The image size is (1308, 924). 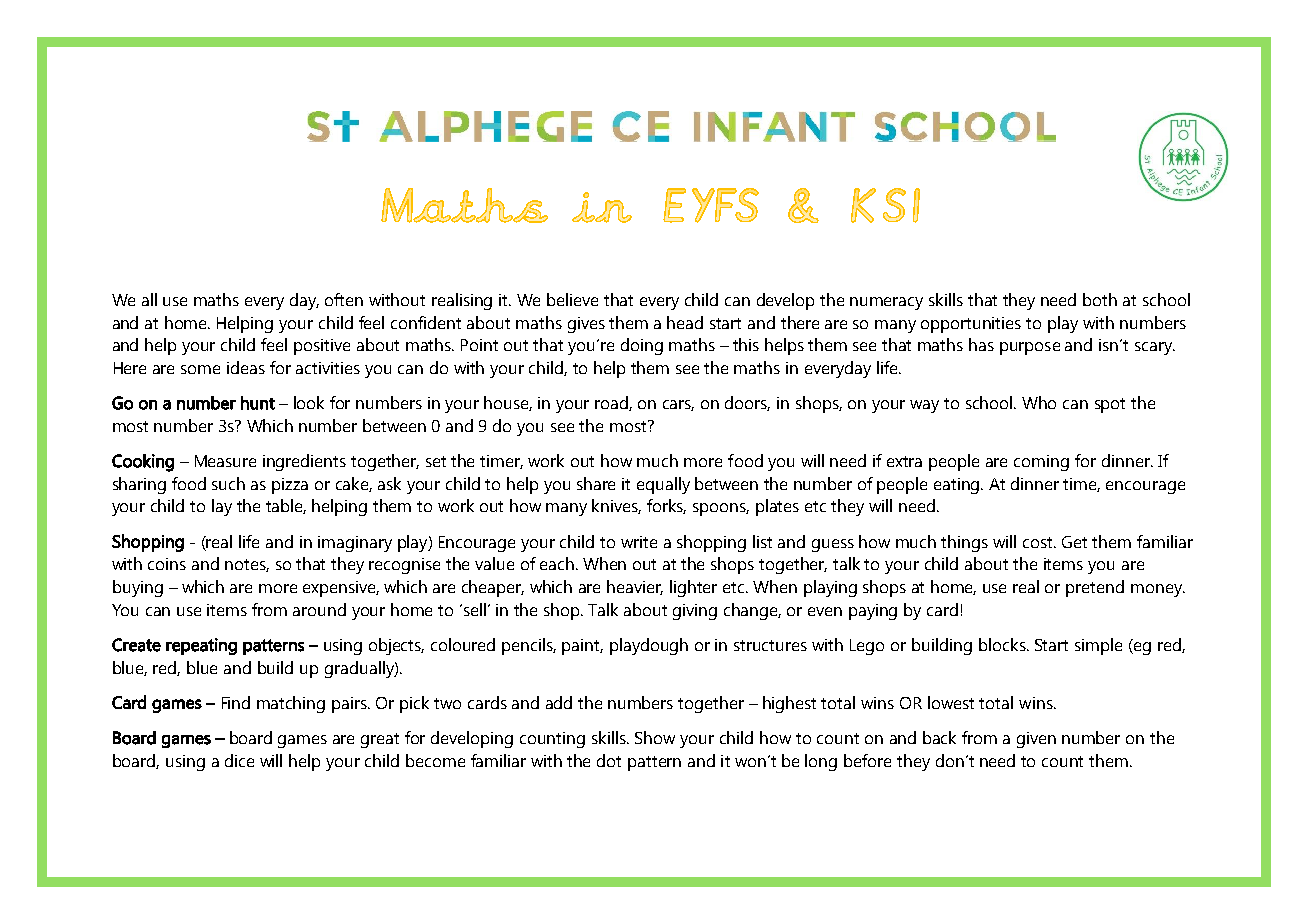 I want to click on coming, so click(x=1041, y=463).
